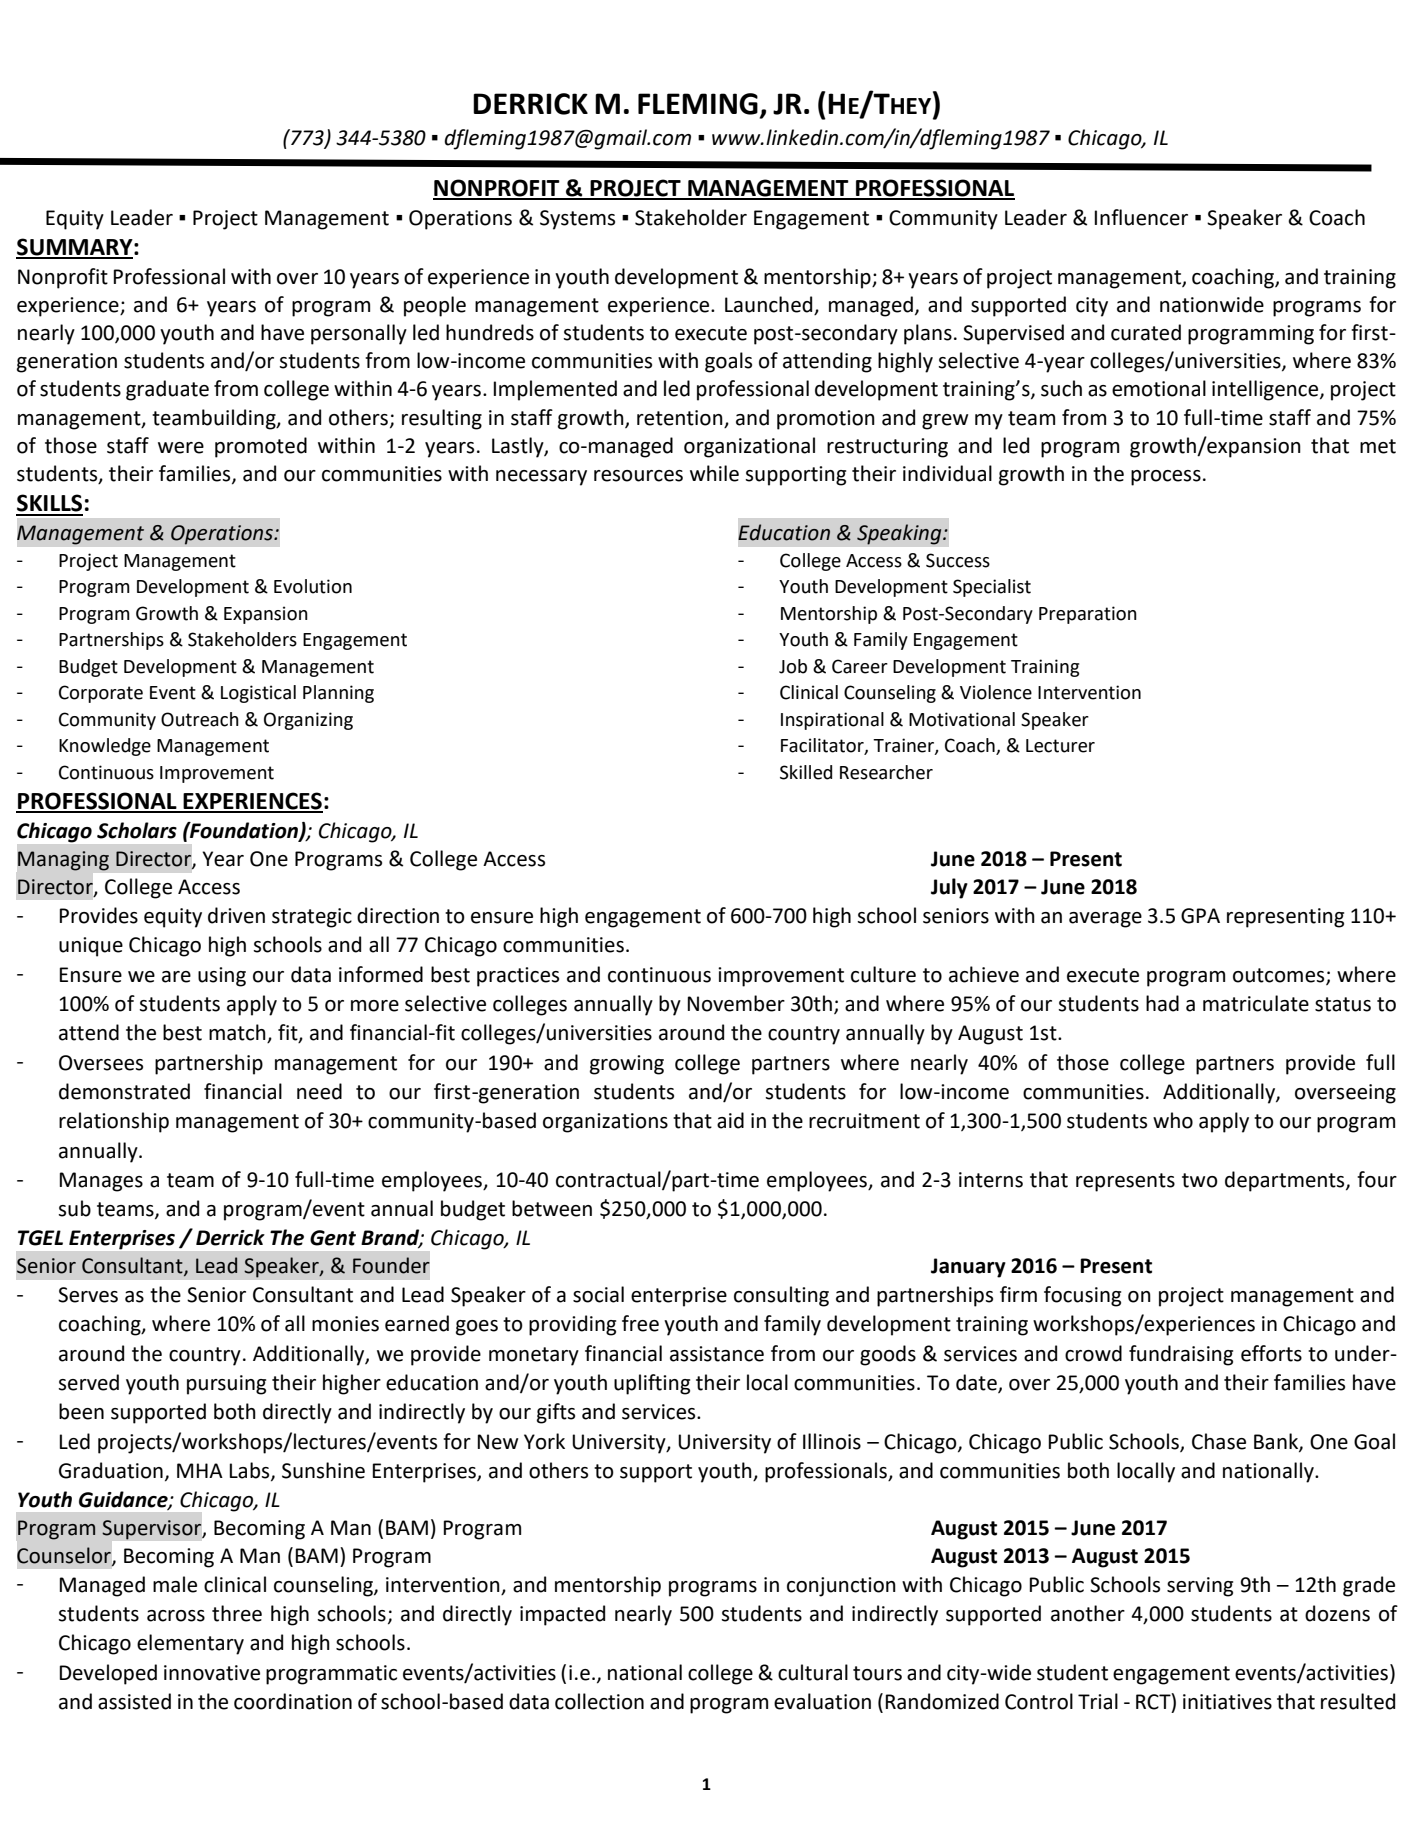 The image size is (1413, 1828). I want to click on innovative, so click(212, 1673).
